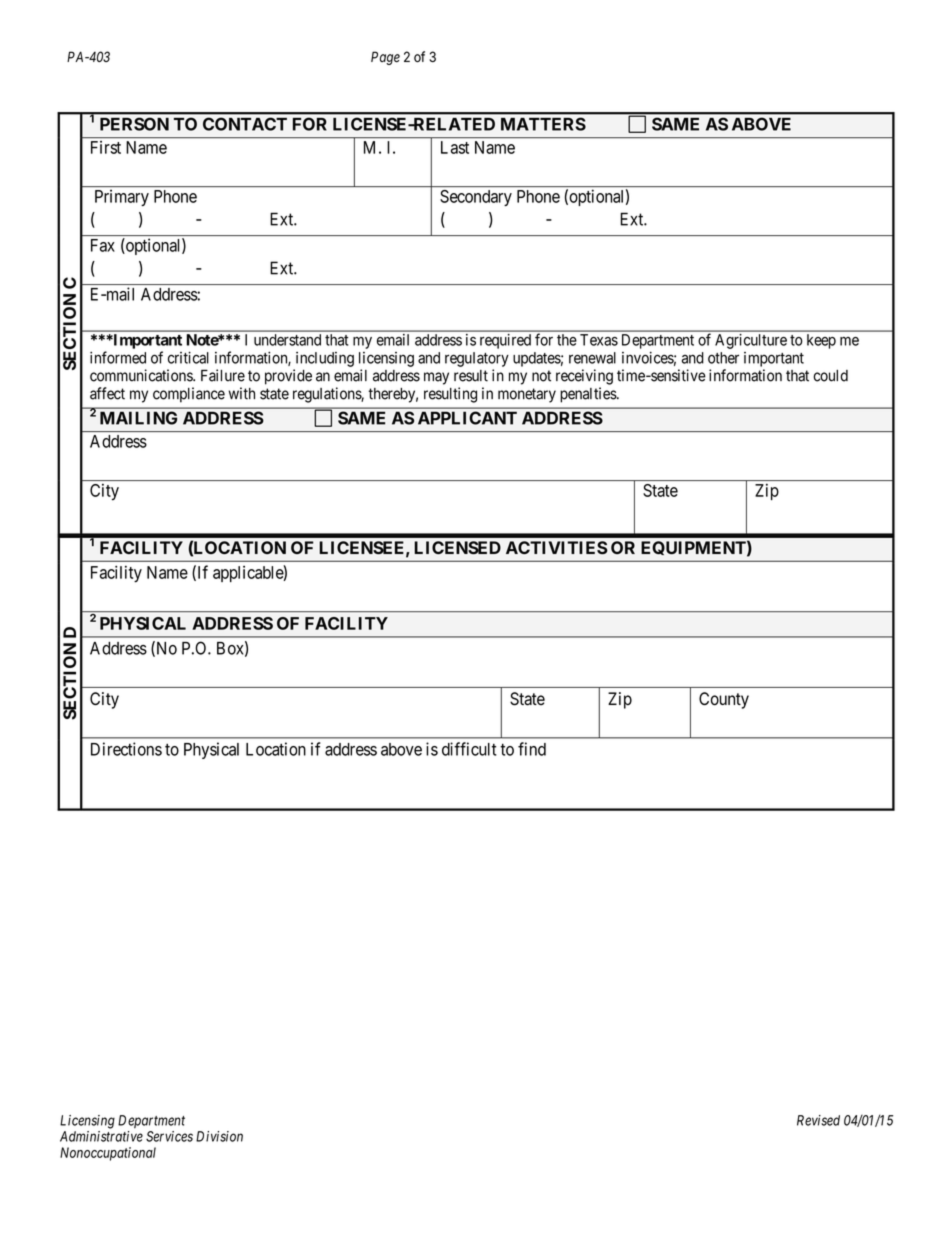  Describe the element at coordinates (169, 1136) in the document. I see `Services` at that location.
